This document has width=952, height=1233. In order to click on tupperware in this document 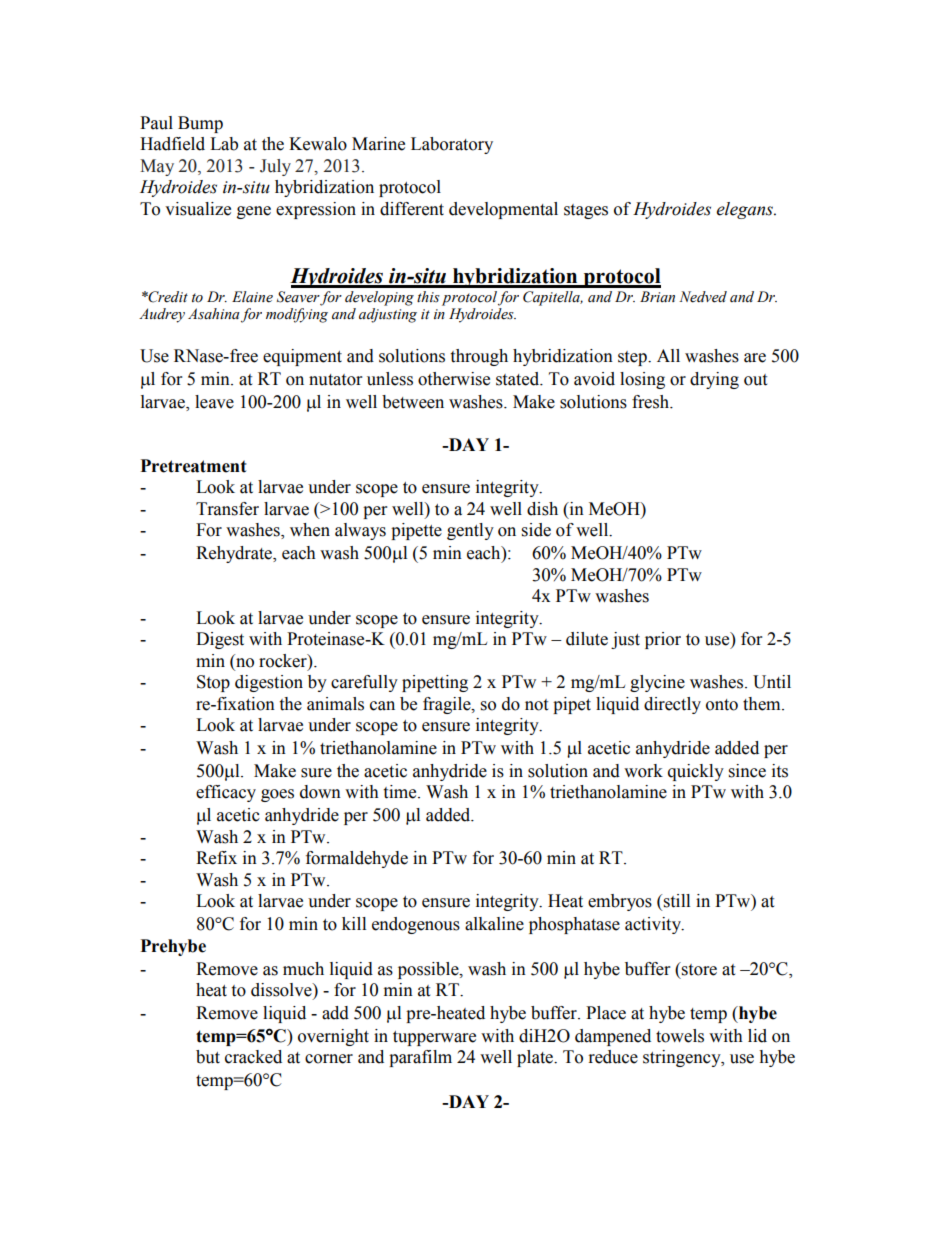, I will do `click(434, 1038)`.
